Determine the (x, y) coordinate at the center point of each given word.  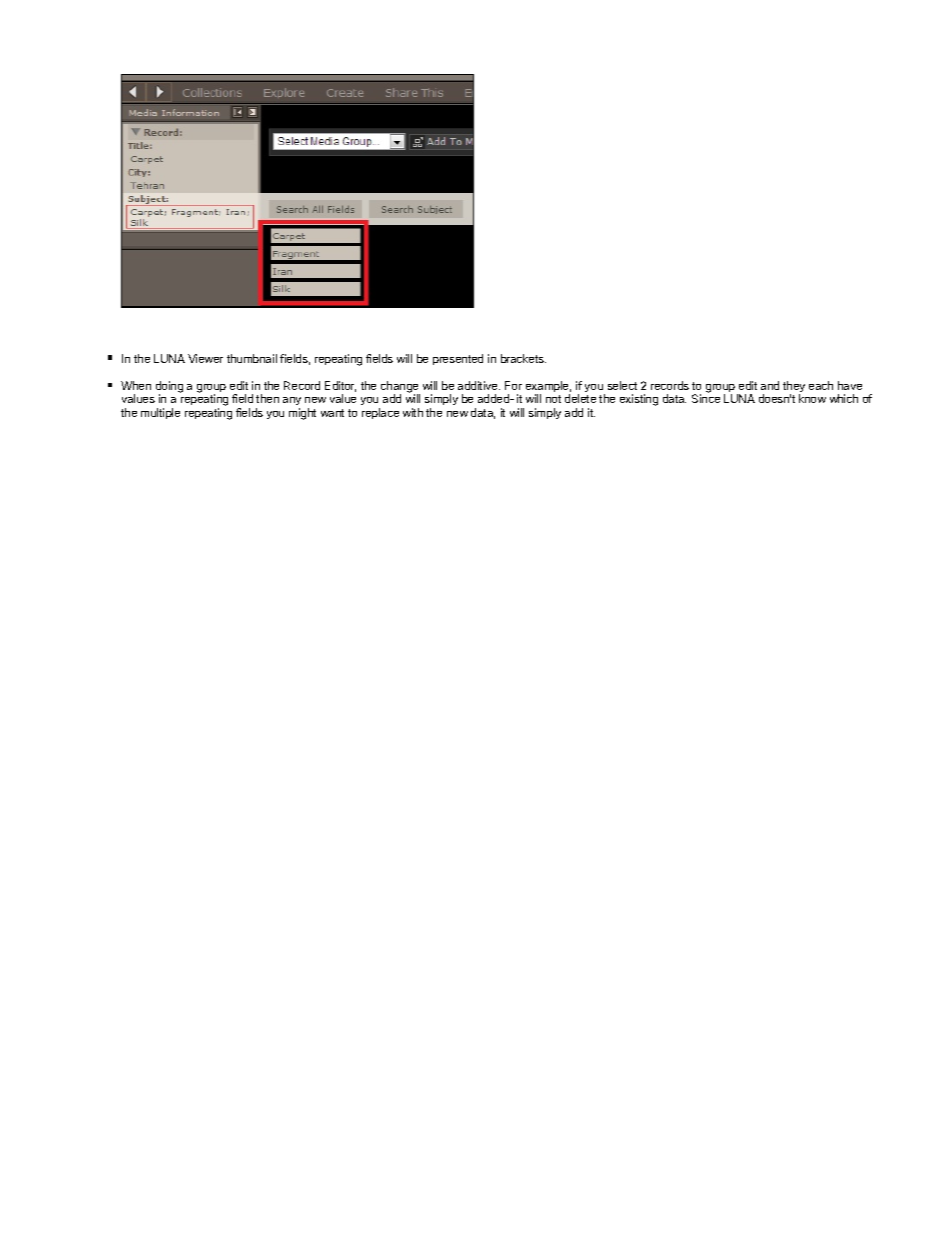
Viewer (205, 358)
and (770, 385)
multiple (160, 413)
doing (169, 388)
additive (479, 385)
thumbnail (252, 358)
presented (458, 359)
